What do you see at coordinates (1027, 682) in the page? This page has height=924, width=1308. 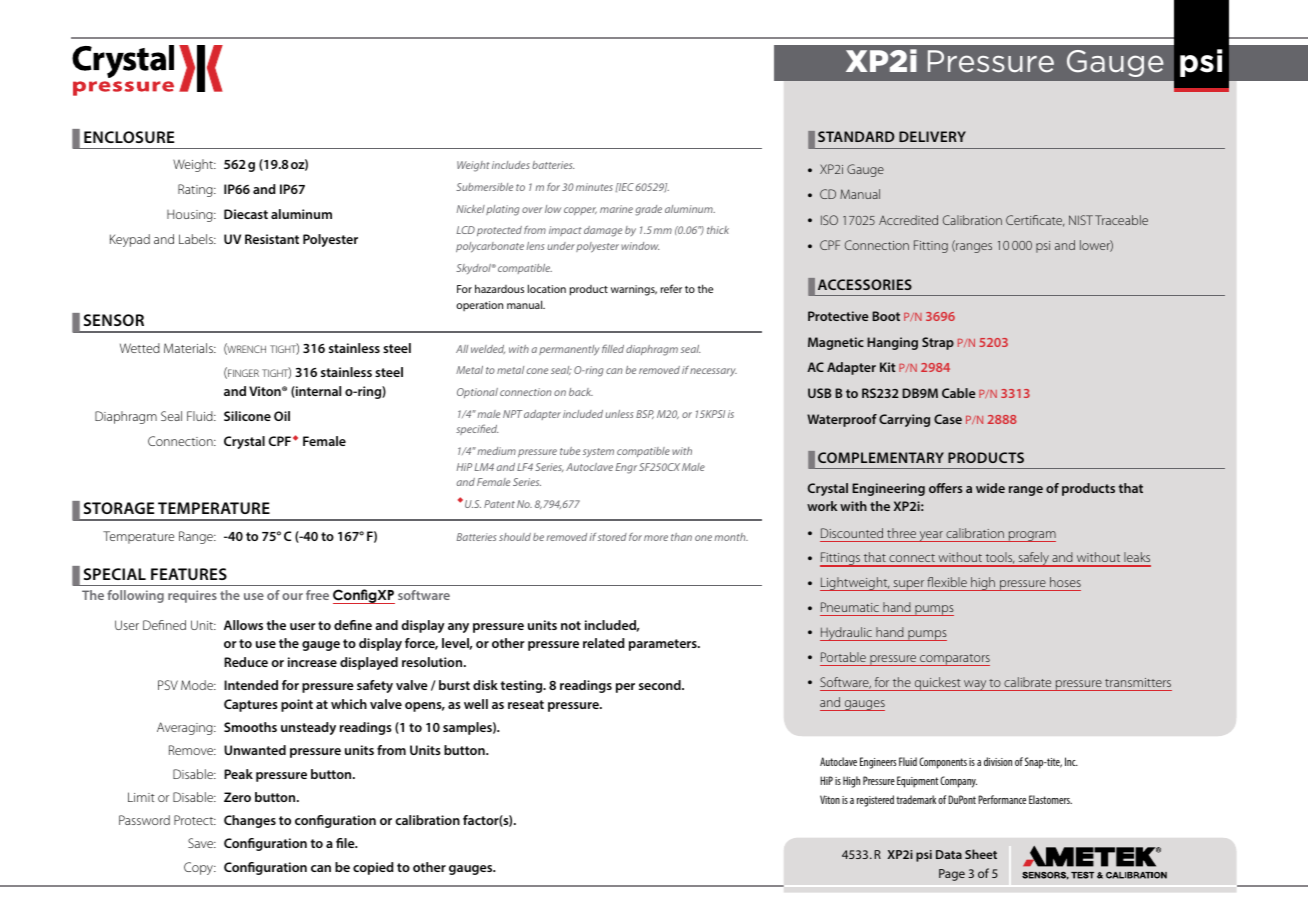 I see `calibrate` at bounding box center [1027, 682].
